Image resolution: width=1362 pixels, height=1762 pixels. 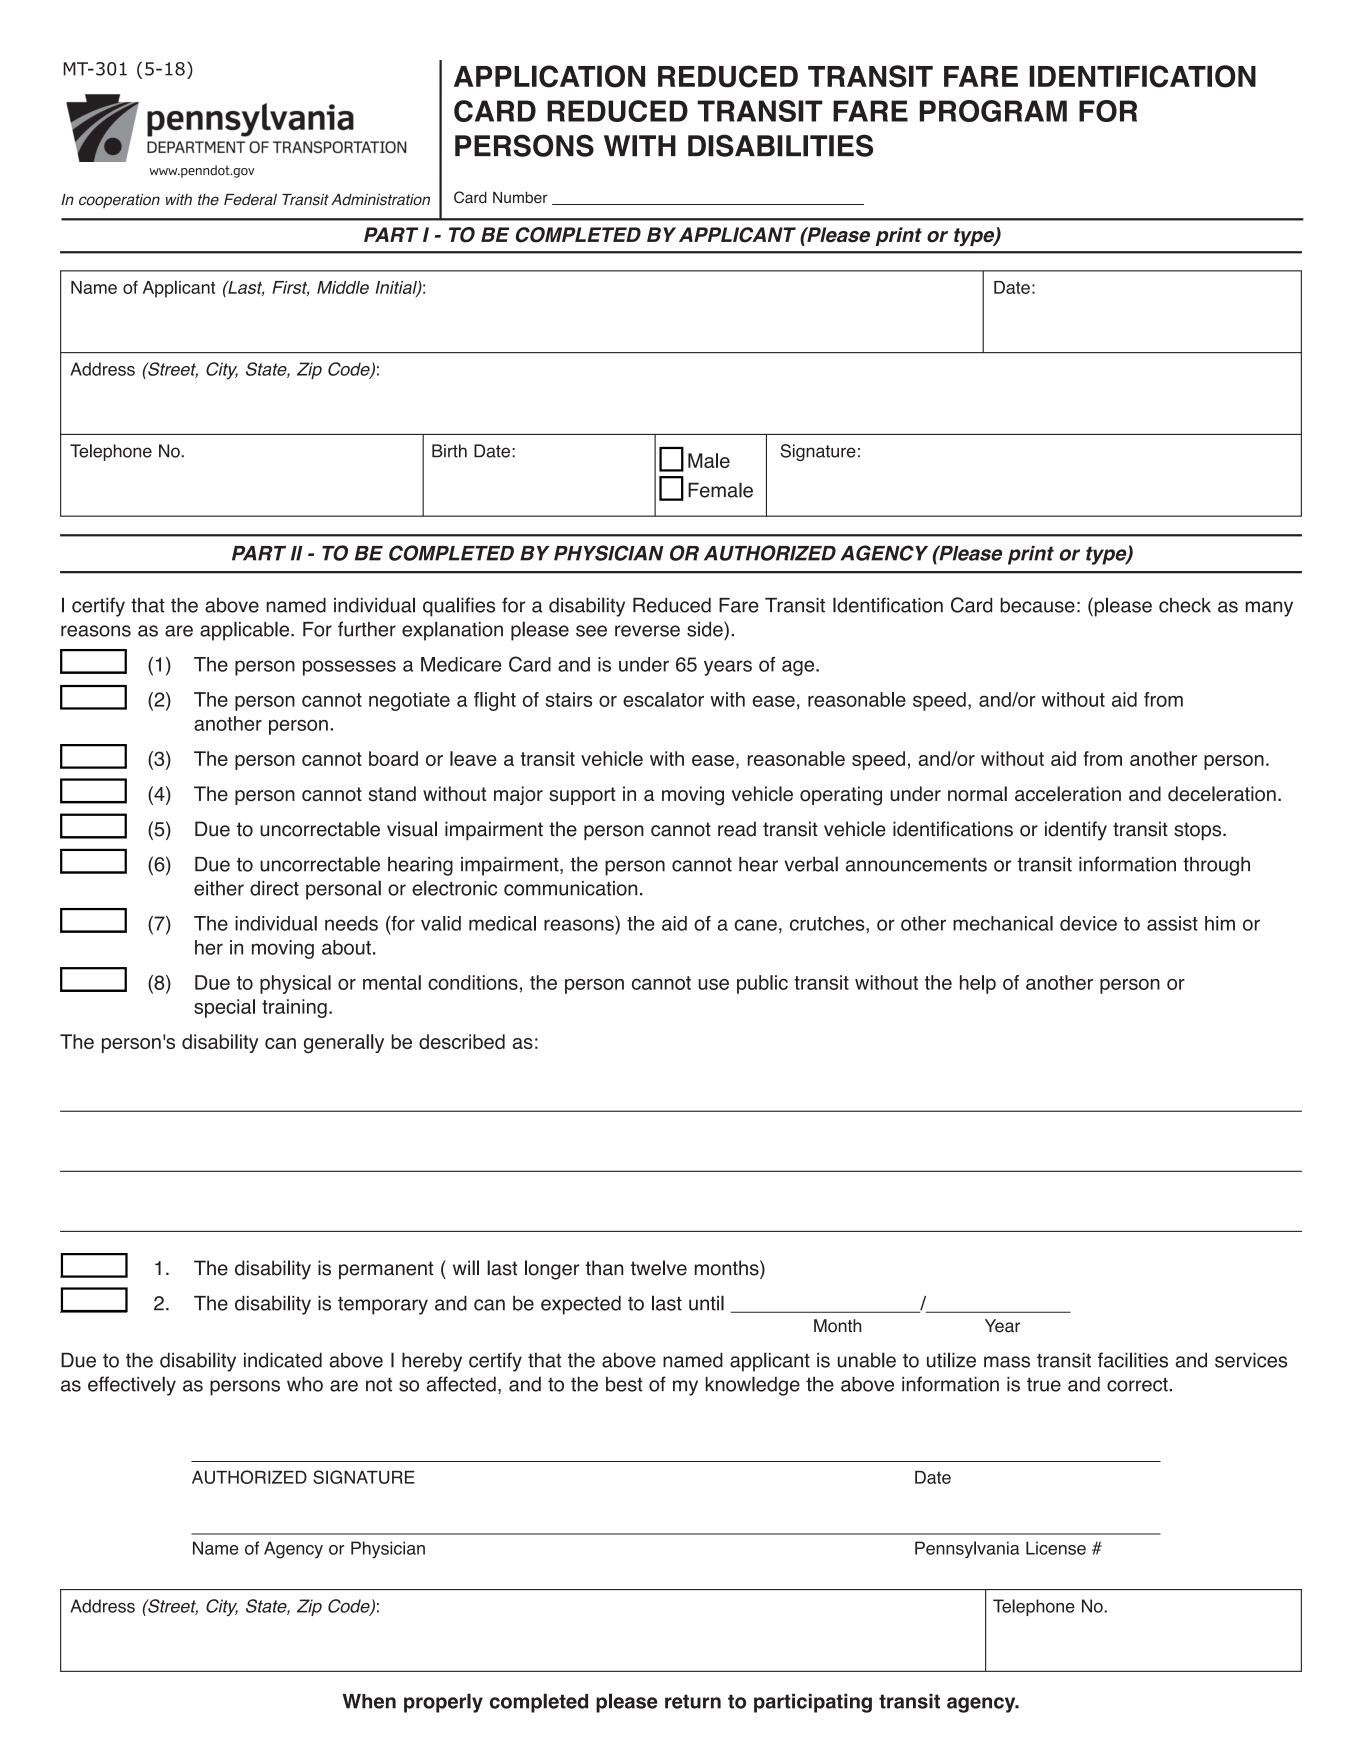 I want to click on PROGRAM, so click(x=993, y=111).
